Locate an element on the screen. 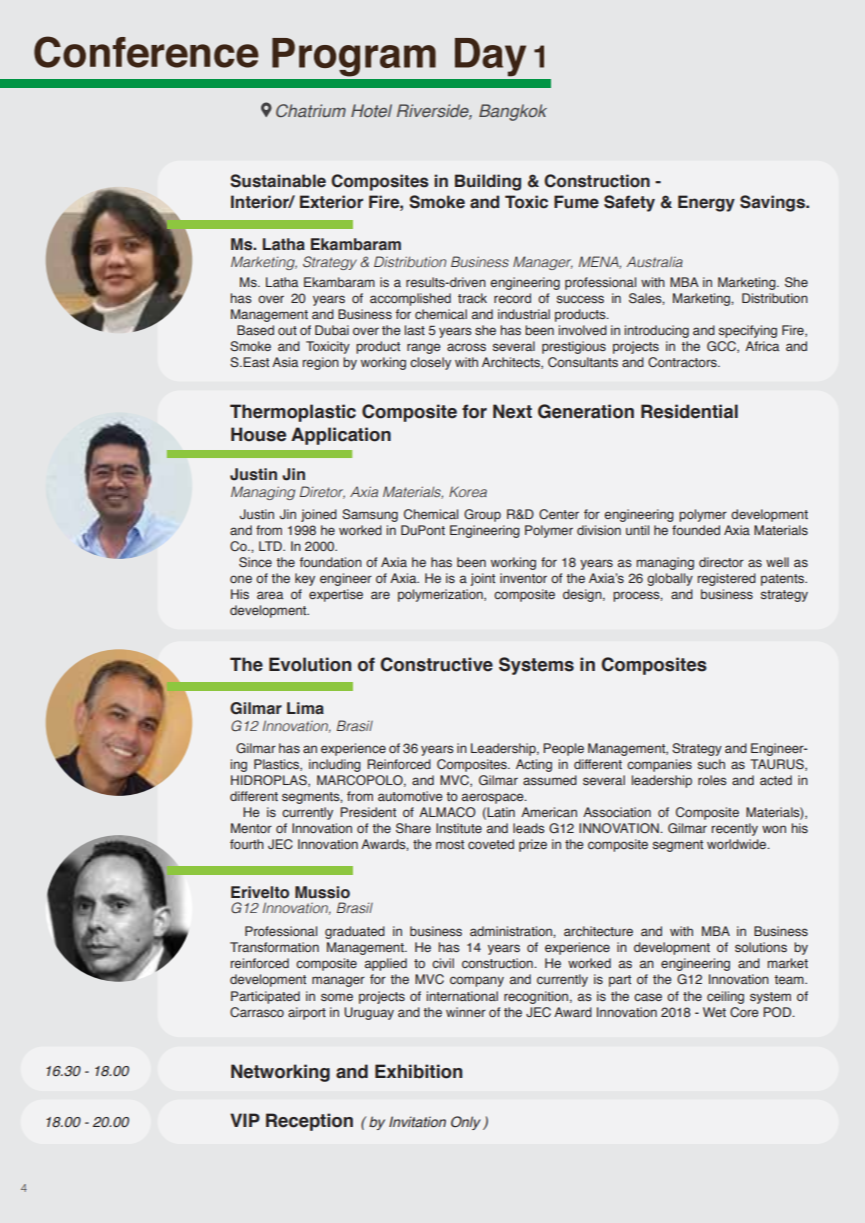  GCC is located at coordinates (722, 347).
